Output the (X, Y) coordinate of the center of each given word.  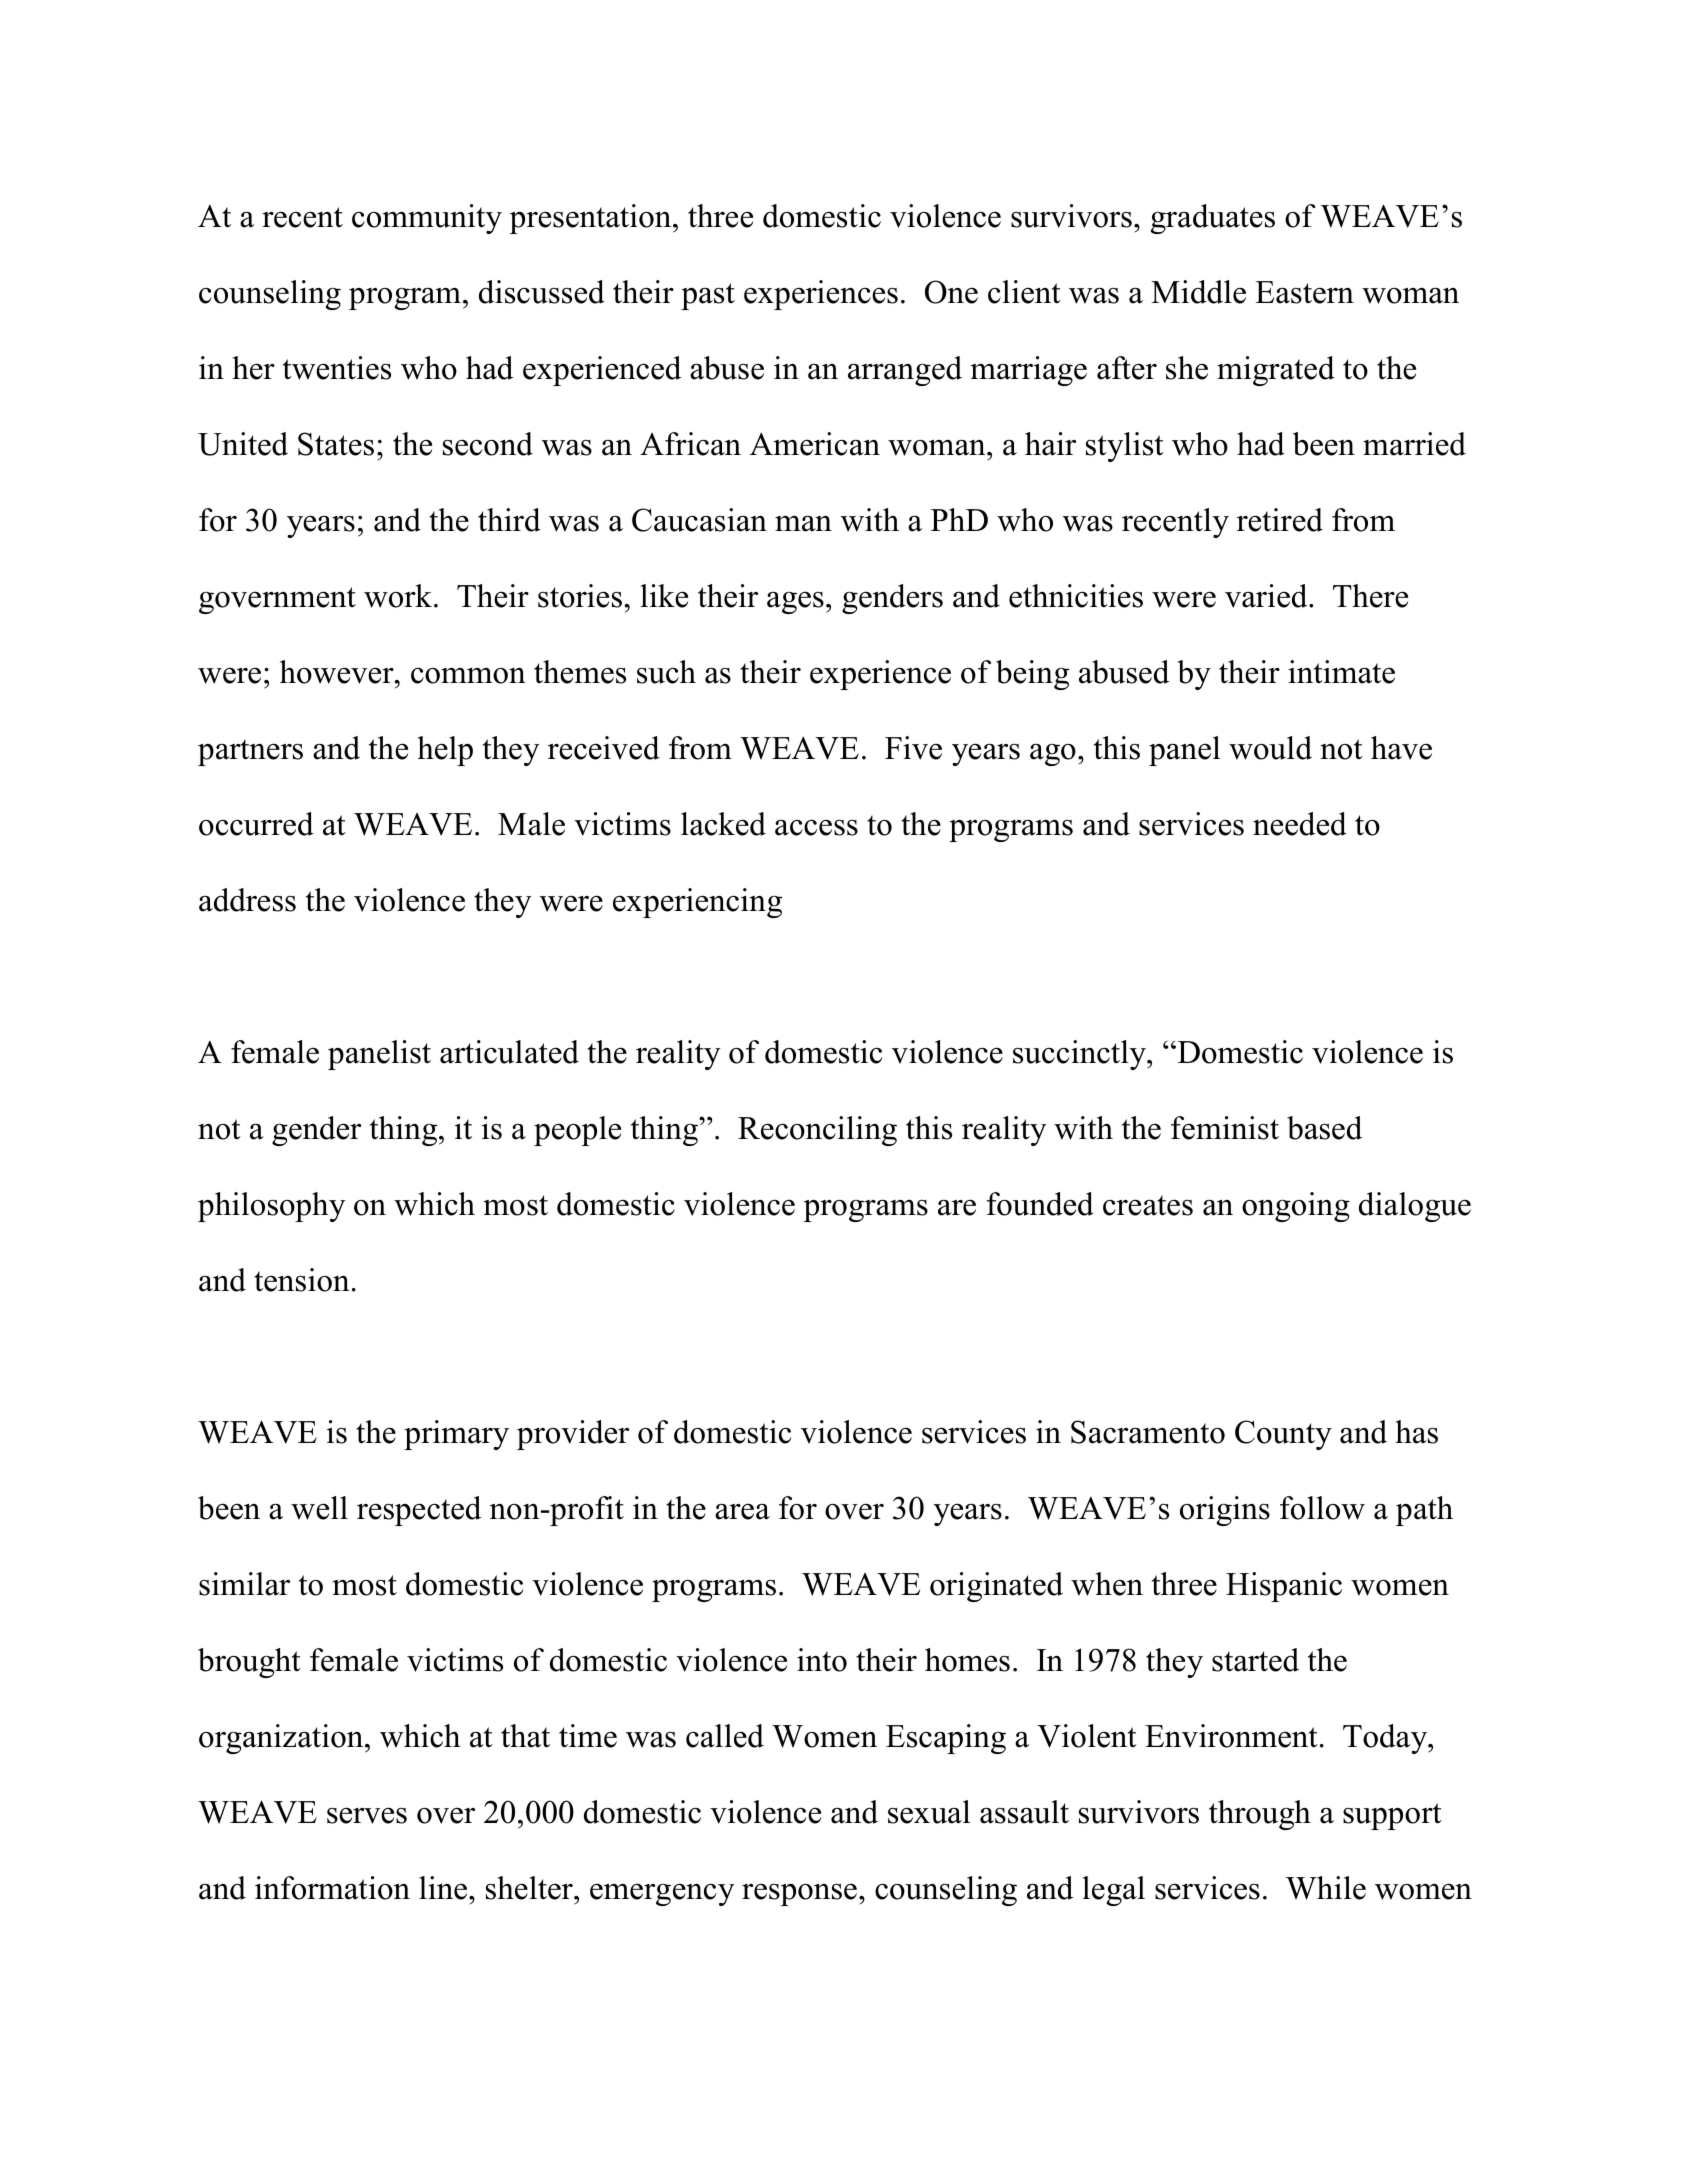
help (445, 751)
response (799, 1894)
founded (1040, 1204)
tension (302, 1280)
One (951, 292)
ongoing (1296, 1207)
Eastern (1304, 292)
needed (1300, 824)
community (427, 219)
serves (367, 1815)
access (816, 827)
